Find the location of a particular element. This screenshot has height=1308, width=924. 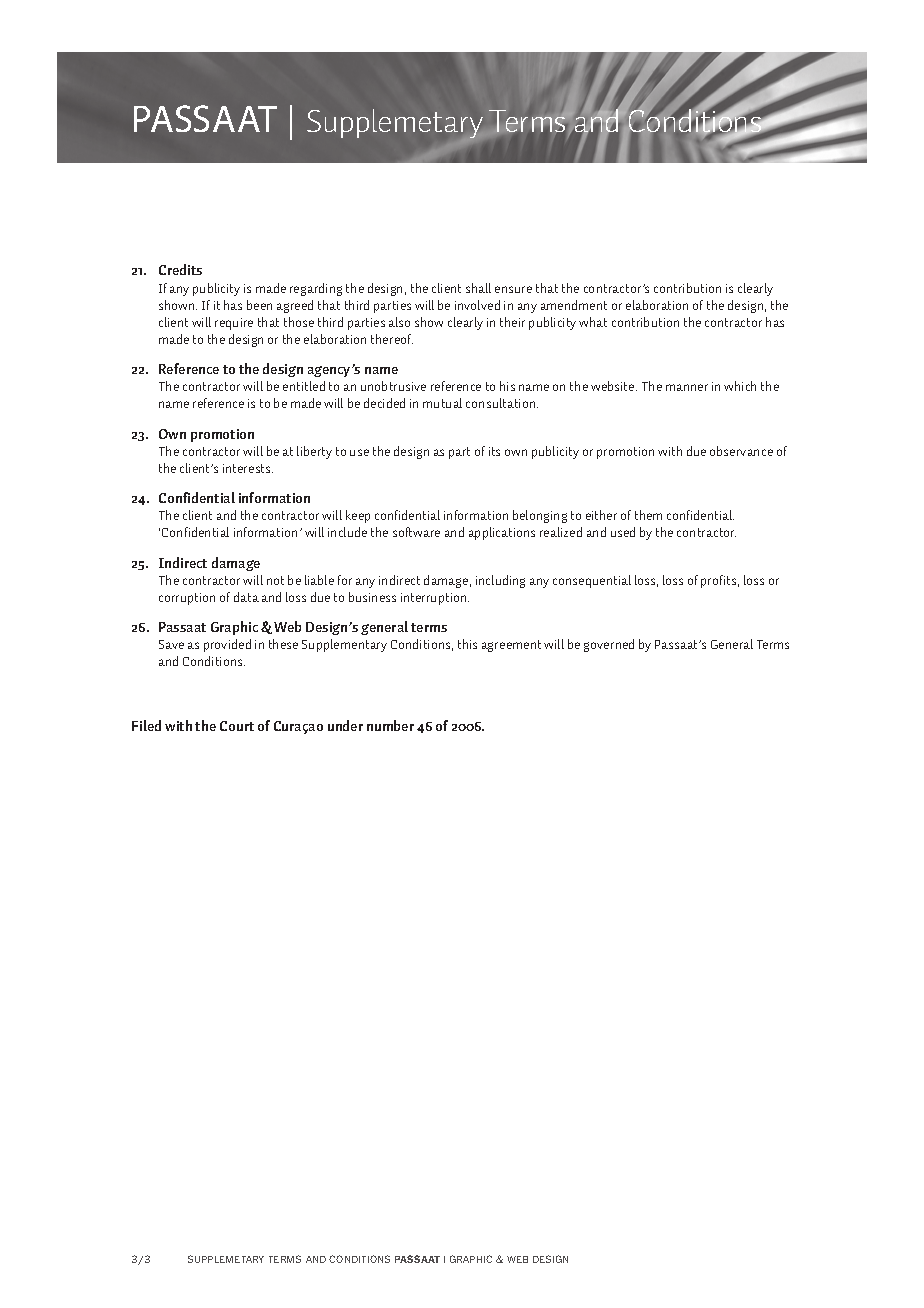

Court is located at coordinates (237, 726).
